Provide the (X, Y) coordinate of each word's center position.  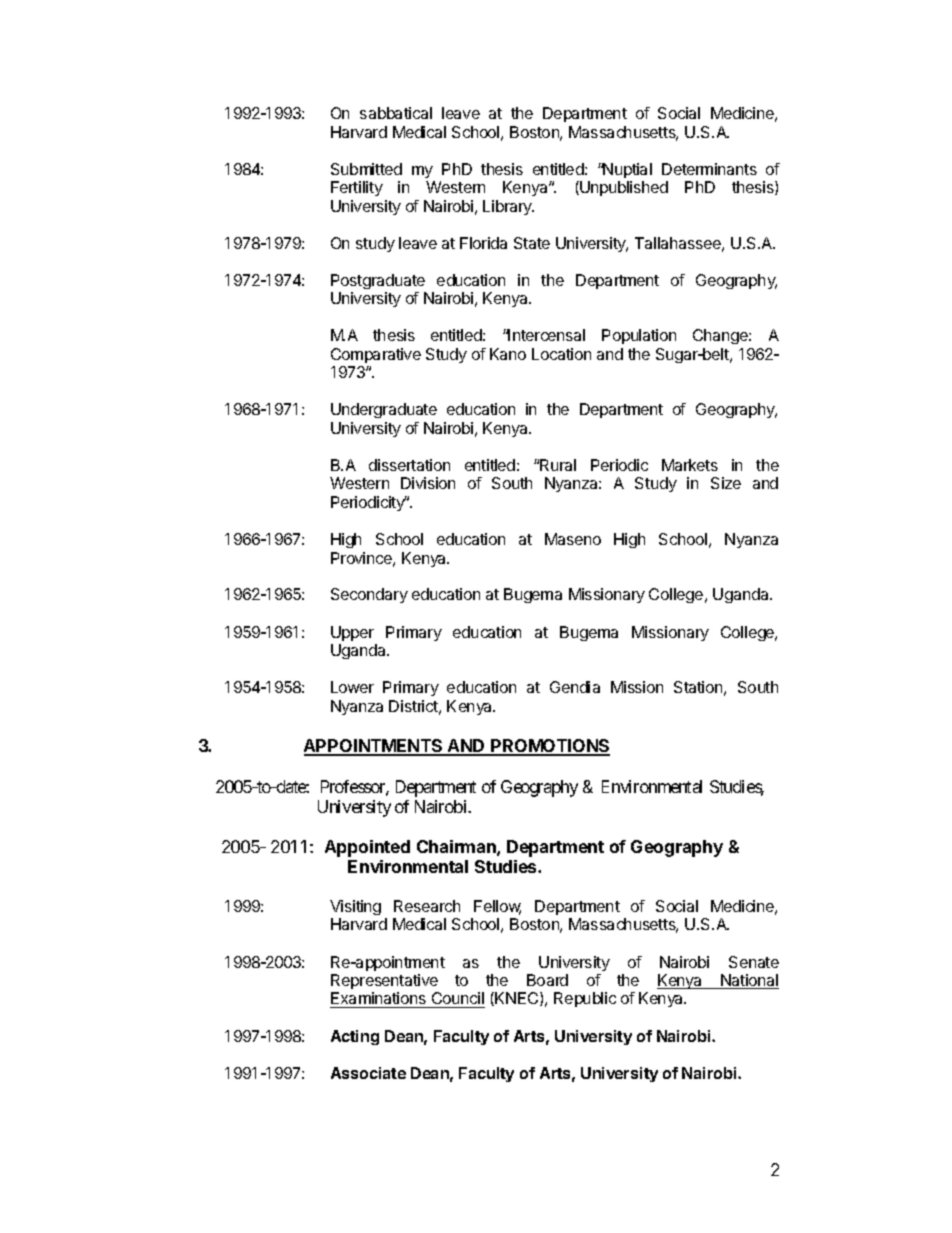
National (749, 981)
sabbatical (396, 113)
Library (508, 207)
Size (726, 483)
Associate (368, 1073)
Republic (585, 999)
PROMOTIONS (549, 747)
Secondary (369, 595)
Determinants (709, 169)
